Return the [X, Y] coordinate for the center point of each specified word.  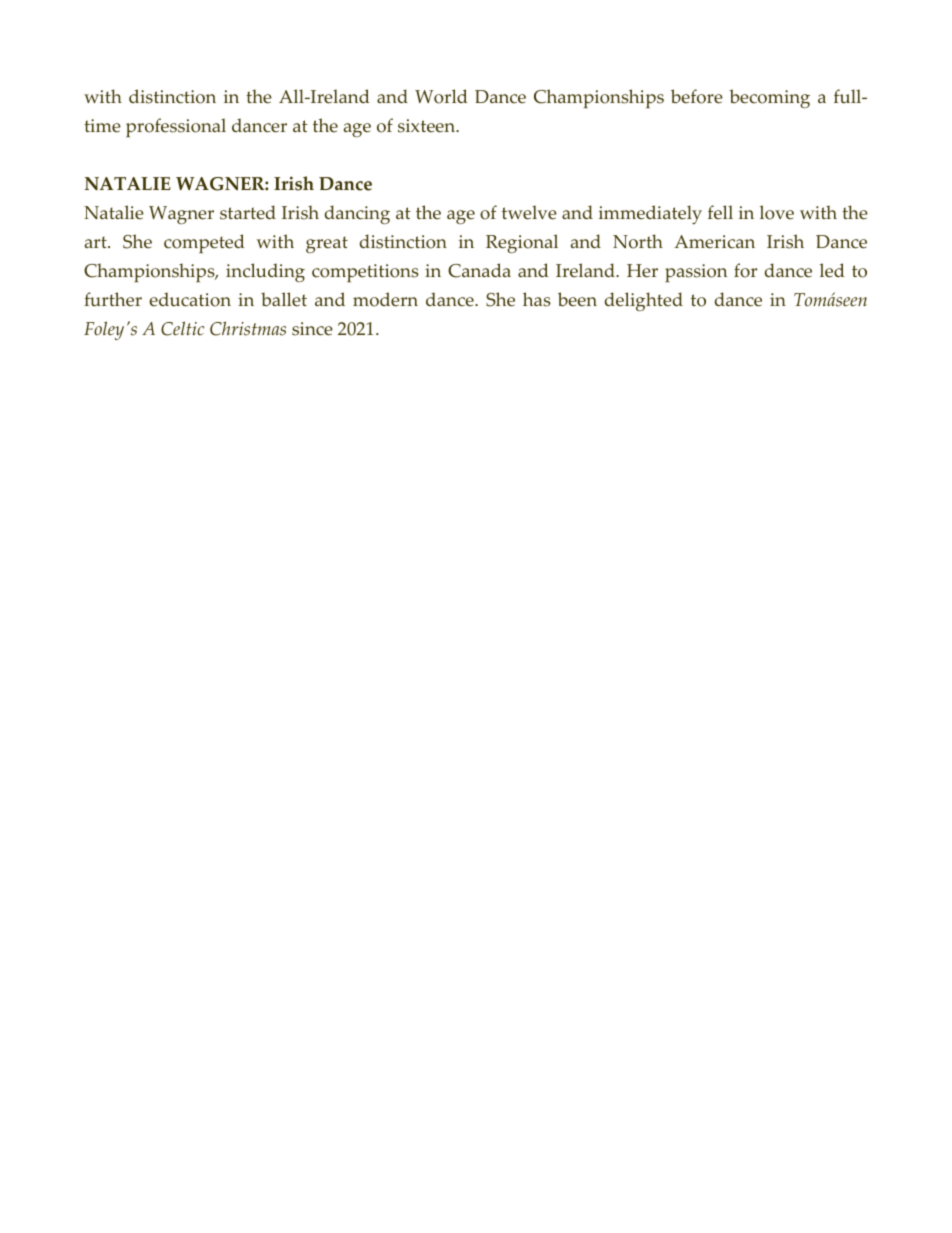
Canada [479, 270]
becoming [769, 98]
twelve [529, 212]
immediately [650, 214]
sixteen [428, 126]
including [265, 272]
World [441, 96]
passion [696, 273]
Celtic [182, 328]
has [537, 299]
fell [720, 212]
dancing [357, 214]
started [248, 212]
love [777, 212]
